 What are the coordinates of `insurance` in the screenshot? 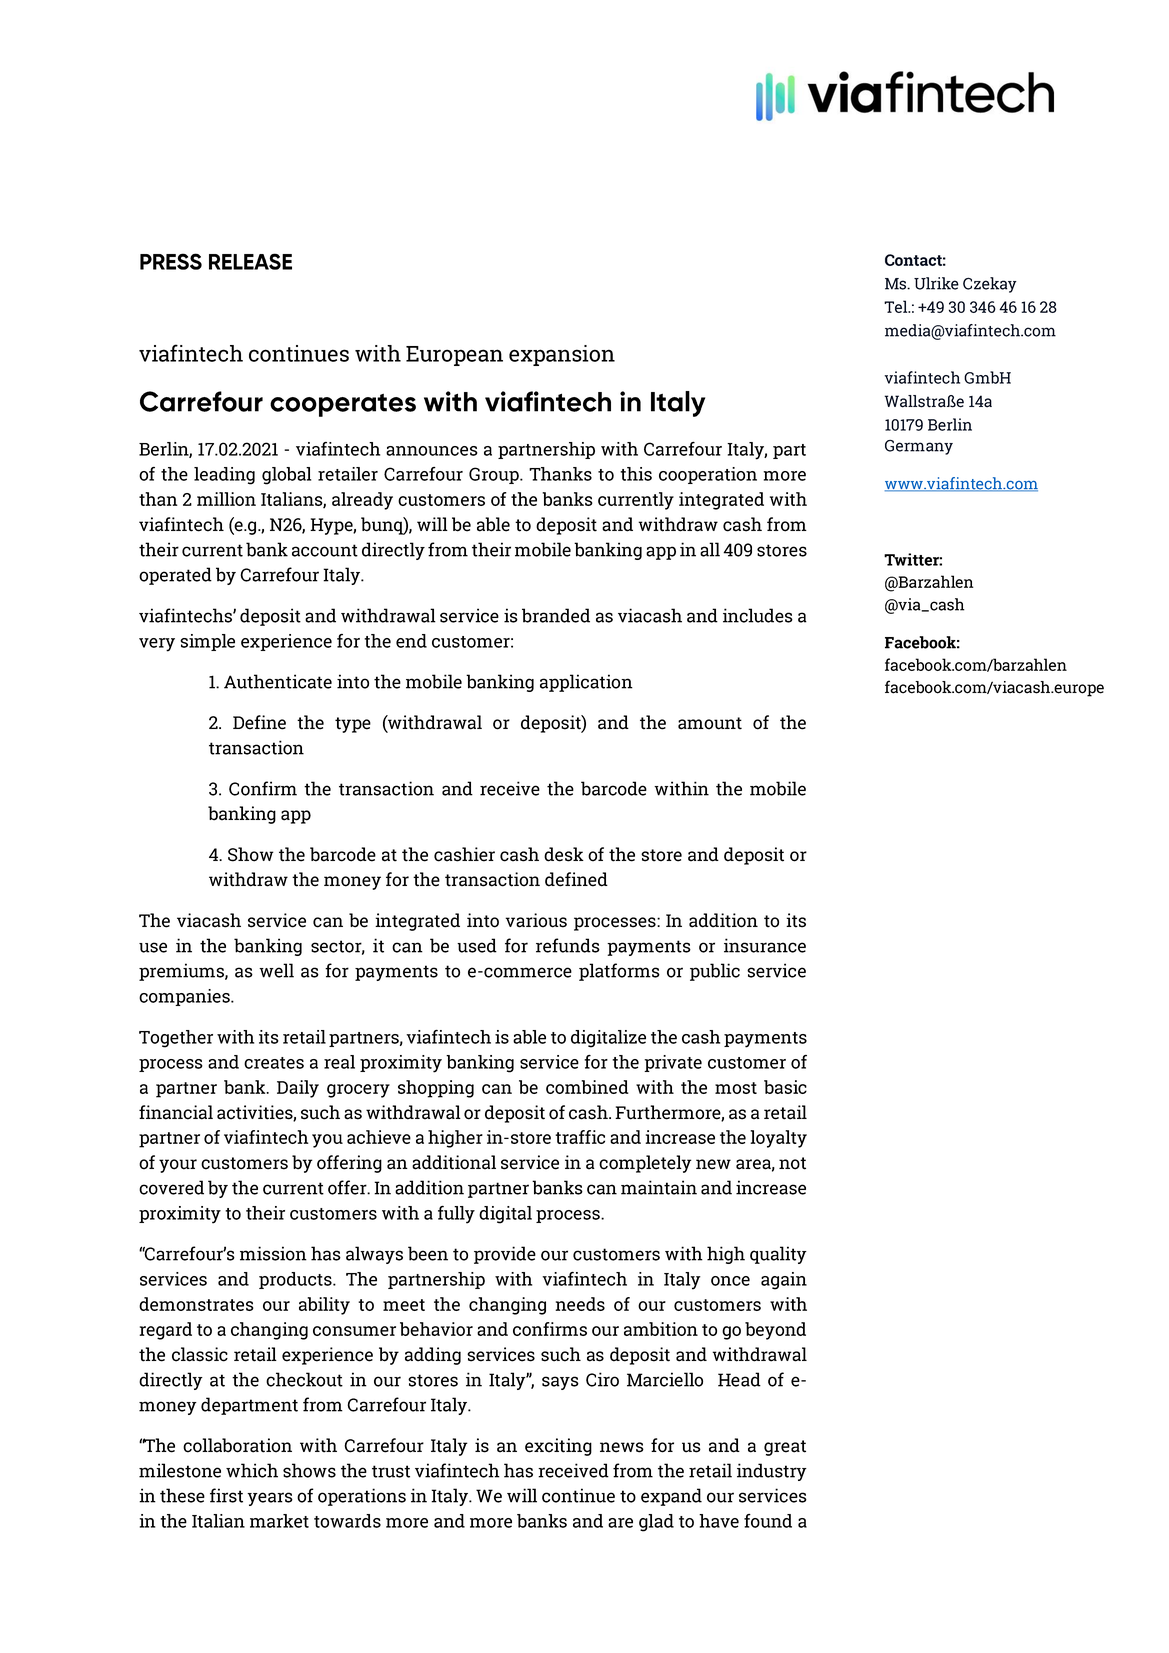 It's located at (765, 945).
